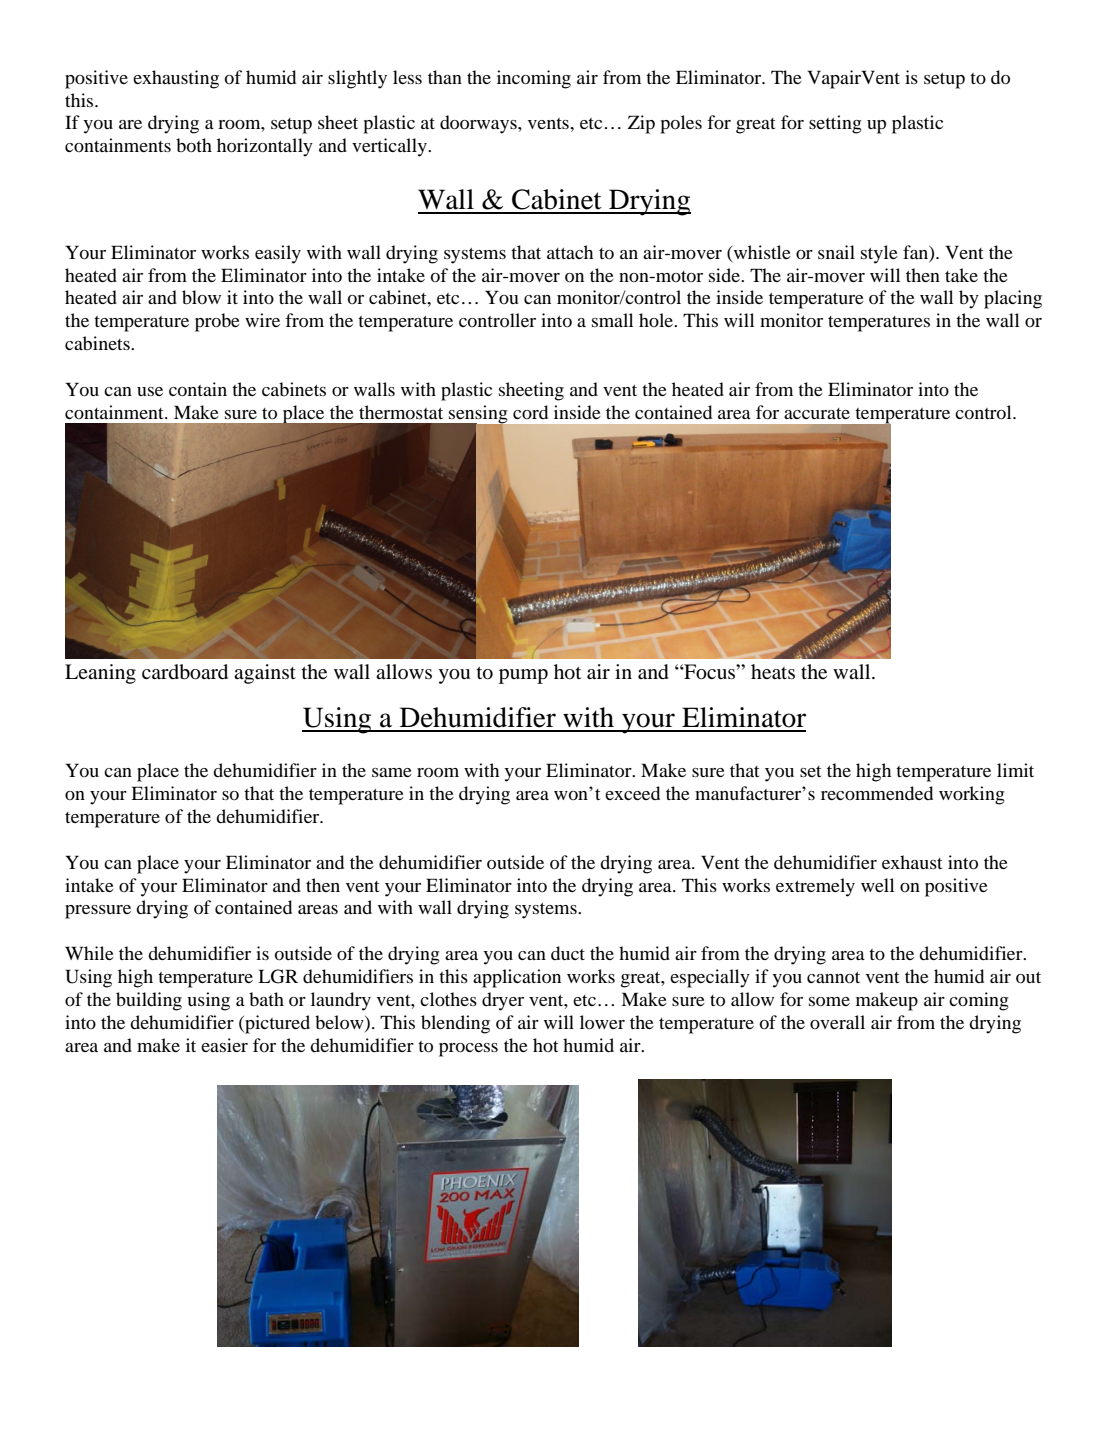 This image has height=1435, width=1109. What do you see at coordinates (835, 124) in the image?
I see `setting` at bounding box center [835, 124].
